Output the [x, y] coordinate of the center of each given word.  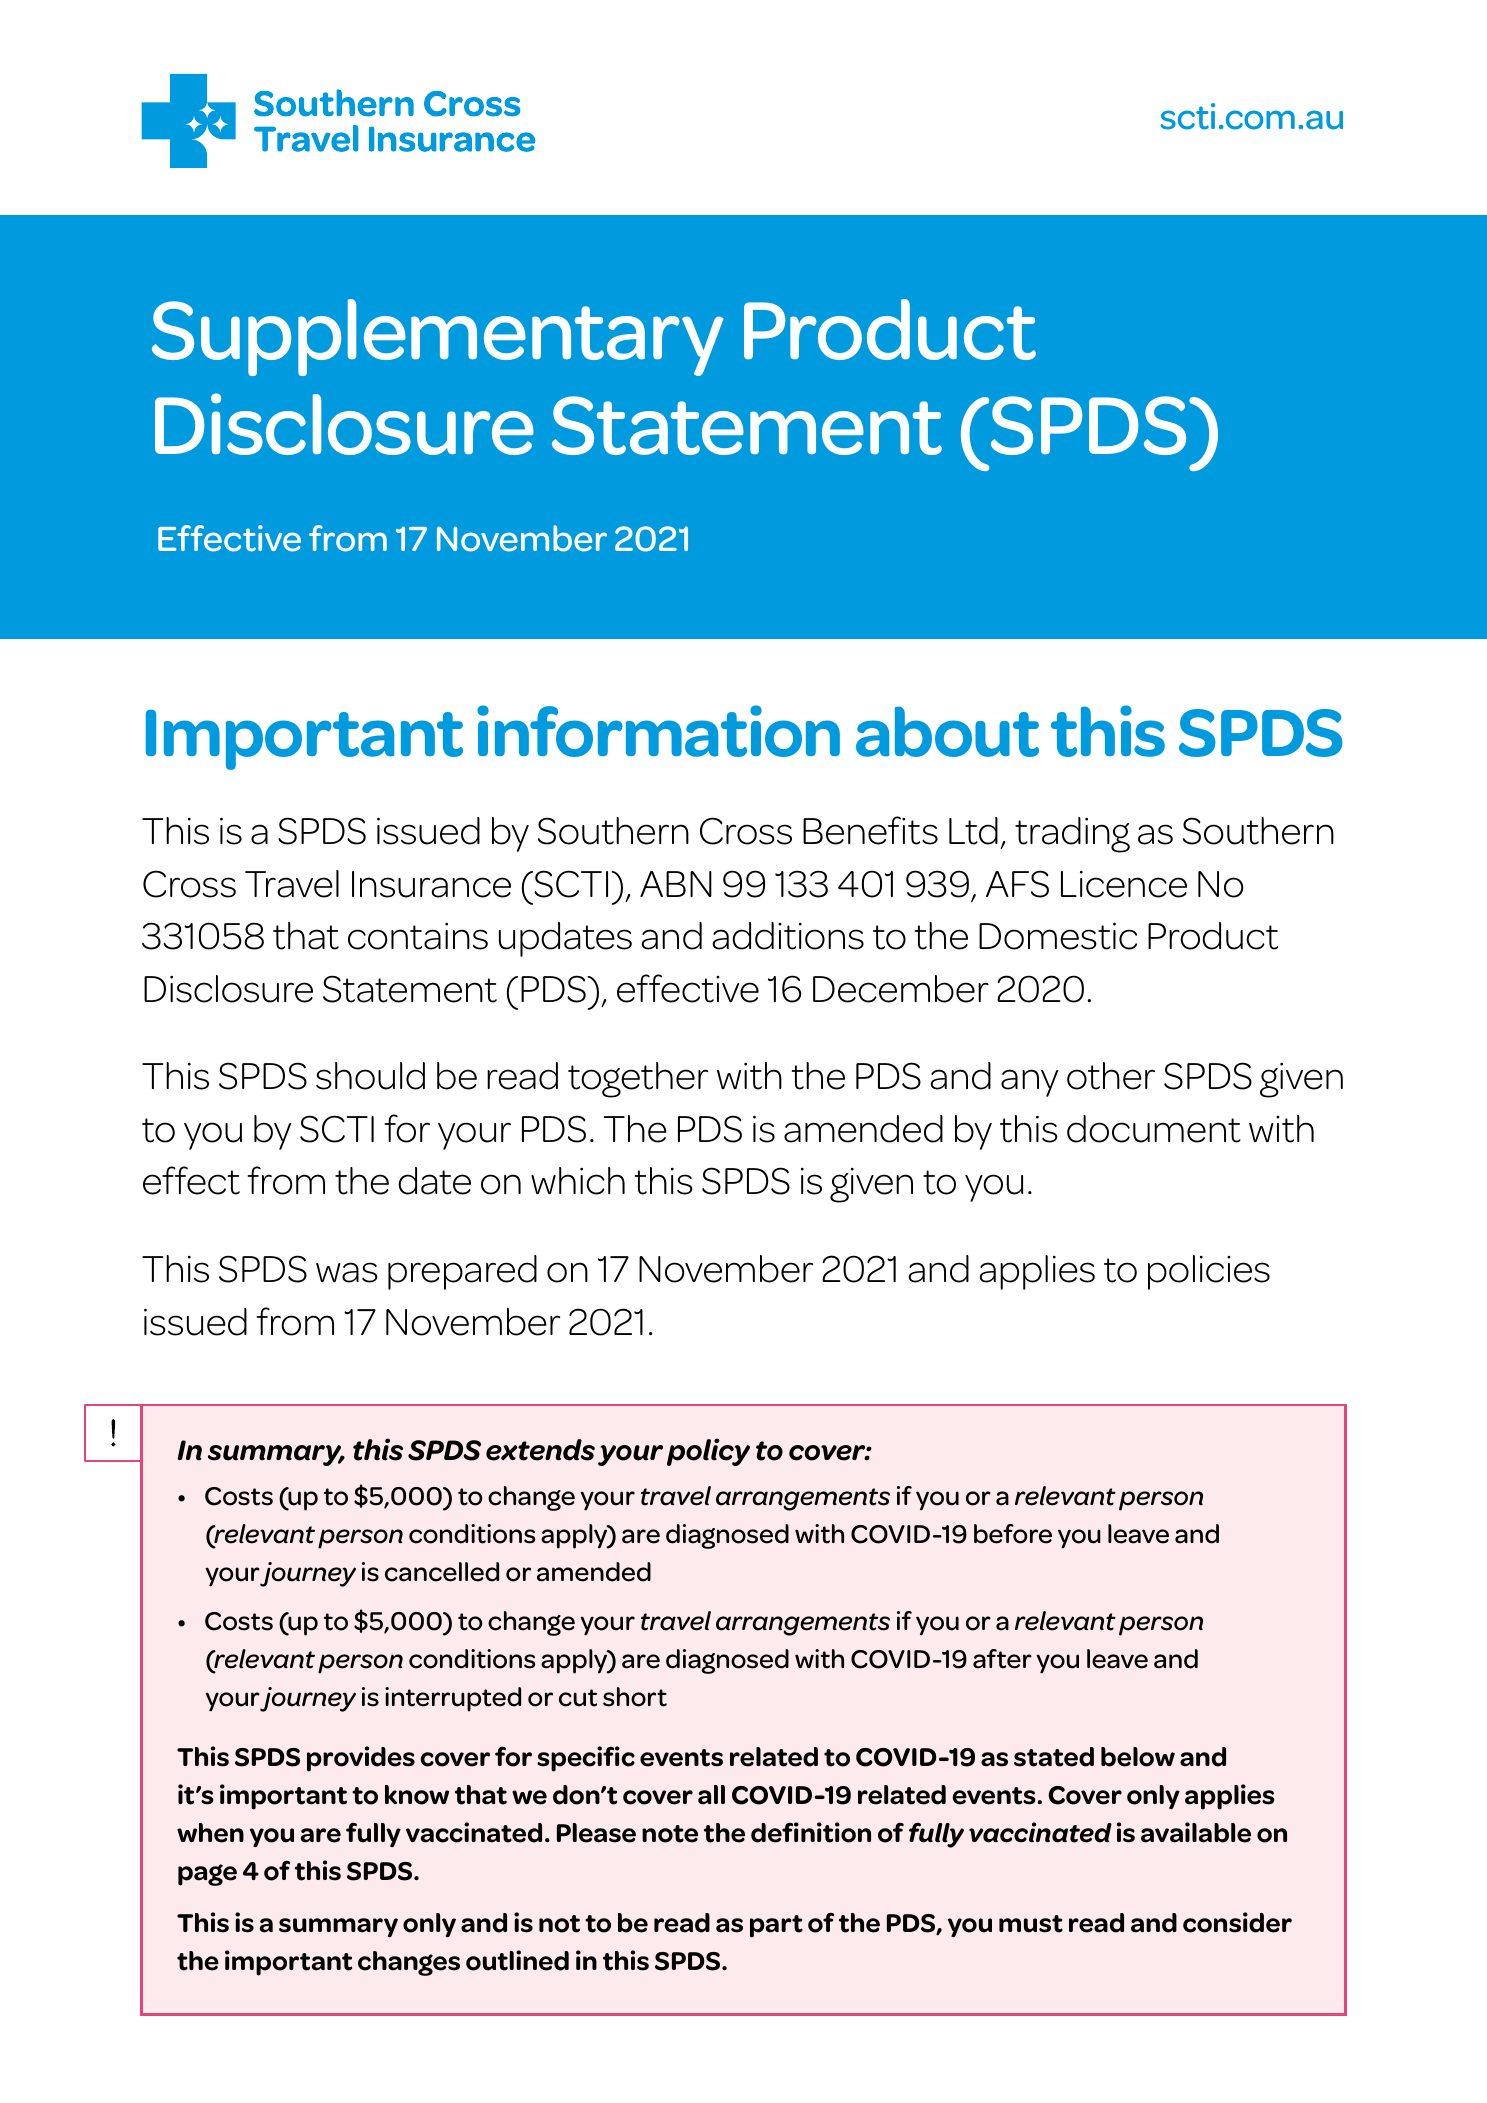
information [658, 731]
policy [708, 1452]
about [947, 731]
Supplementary [437, 337]
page [207, 1875]
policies [1209, 1272]
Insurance [431, 884]
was [347, 1272]
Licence [1124, 884]
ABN [676, 884]
